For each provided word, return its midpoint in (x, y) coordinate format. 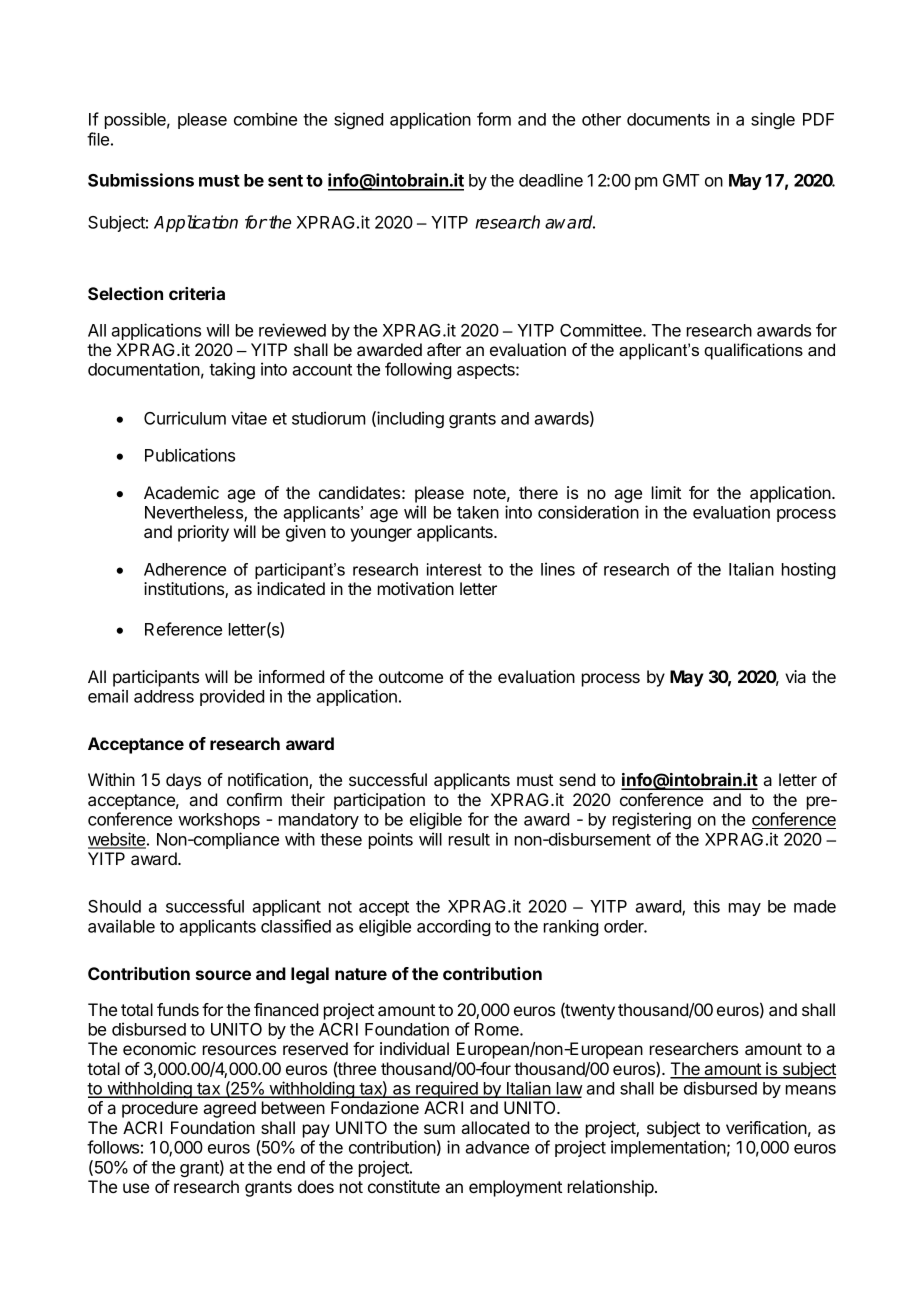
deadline (551, 180)
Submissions (141, 180)
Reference (183, 629)
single (773, 120)
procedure (160, 1109)
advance (497, 1147)
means (811, 1090)
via (795, 676)
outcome (411, 677)
